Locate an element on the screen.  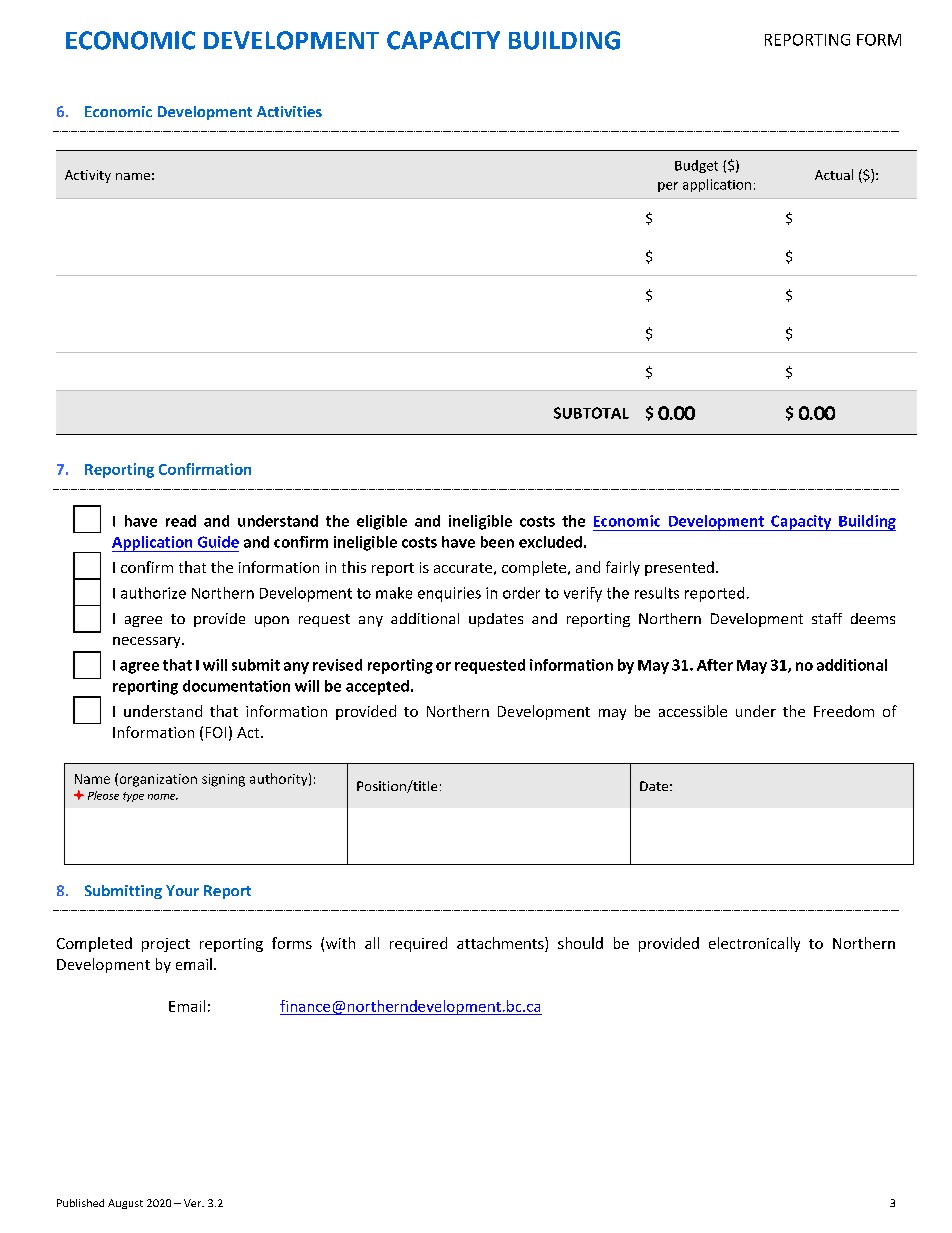
attachments is located at coordinates (501, 944).
